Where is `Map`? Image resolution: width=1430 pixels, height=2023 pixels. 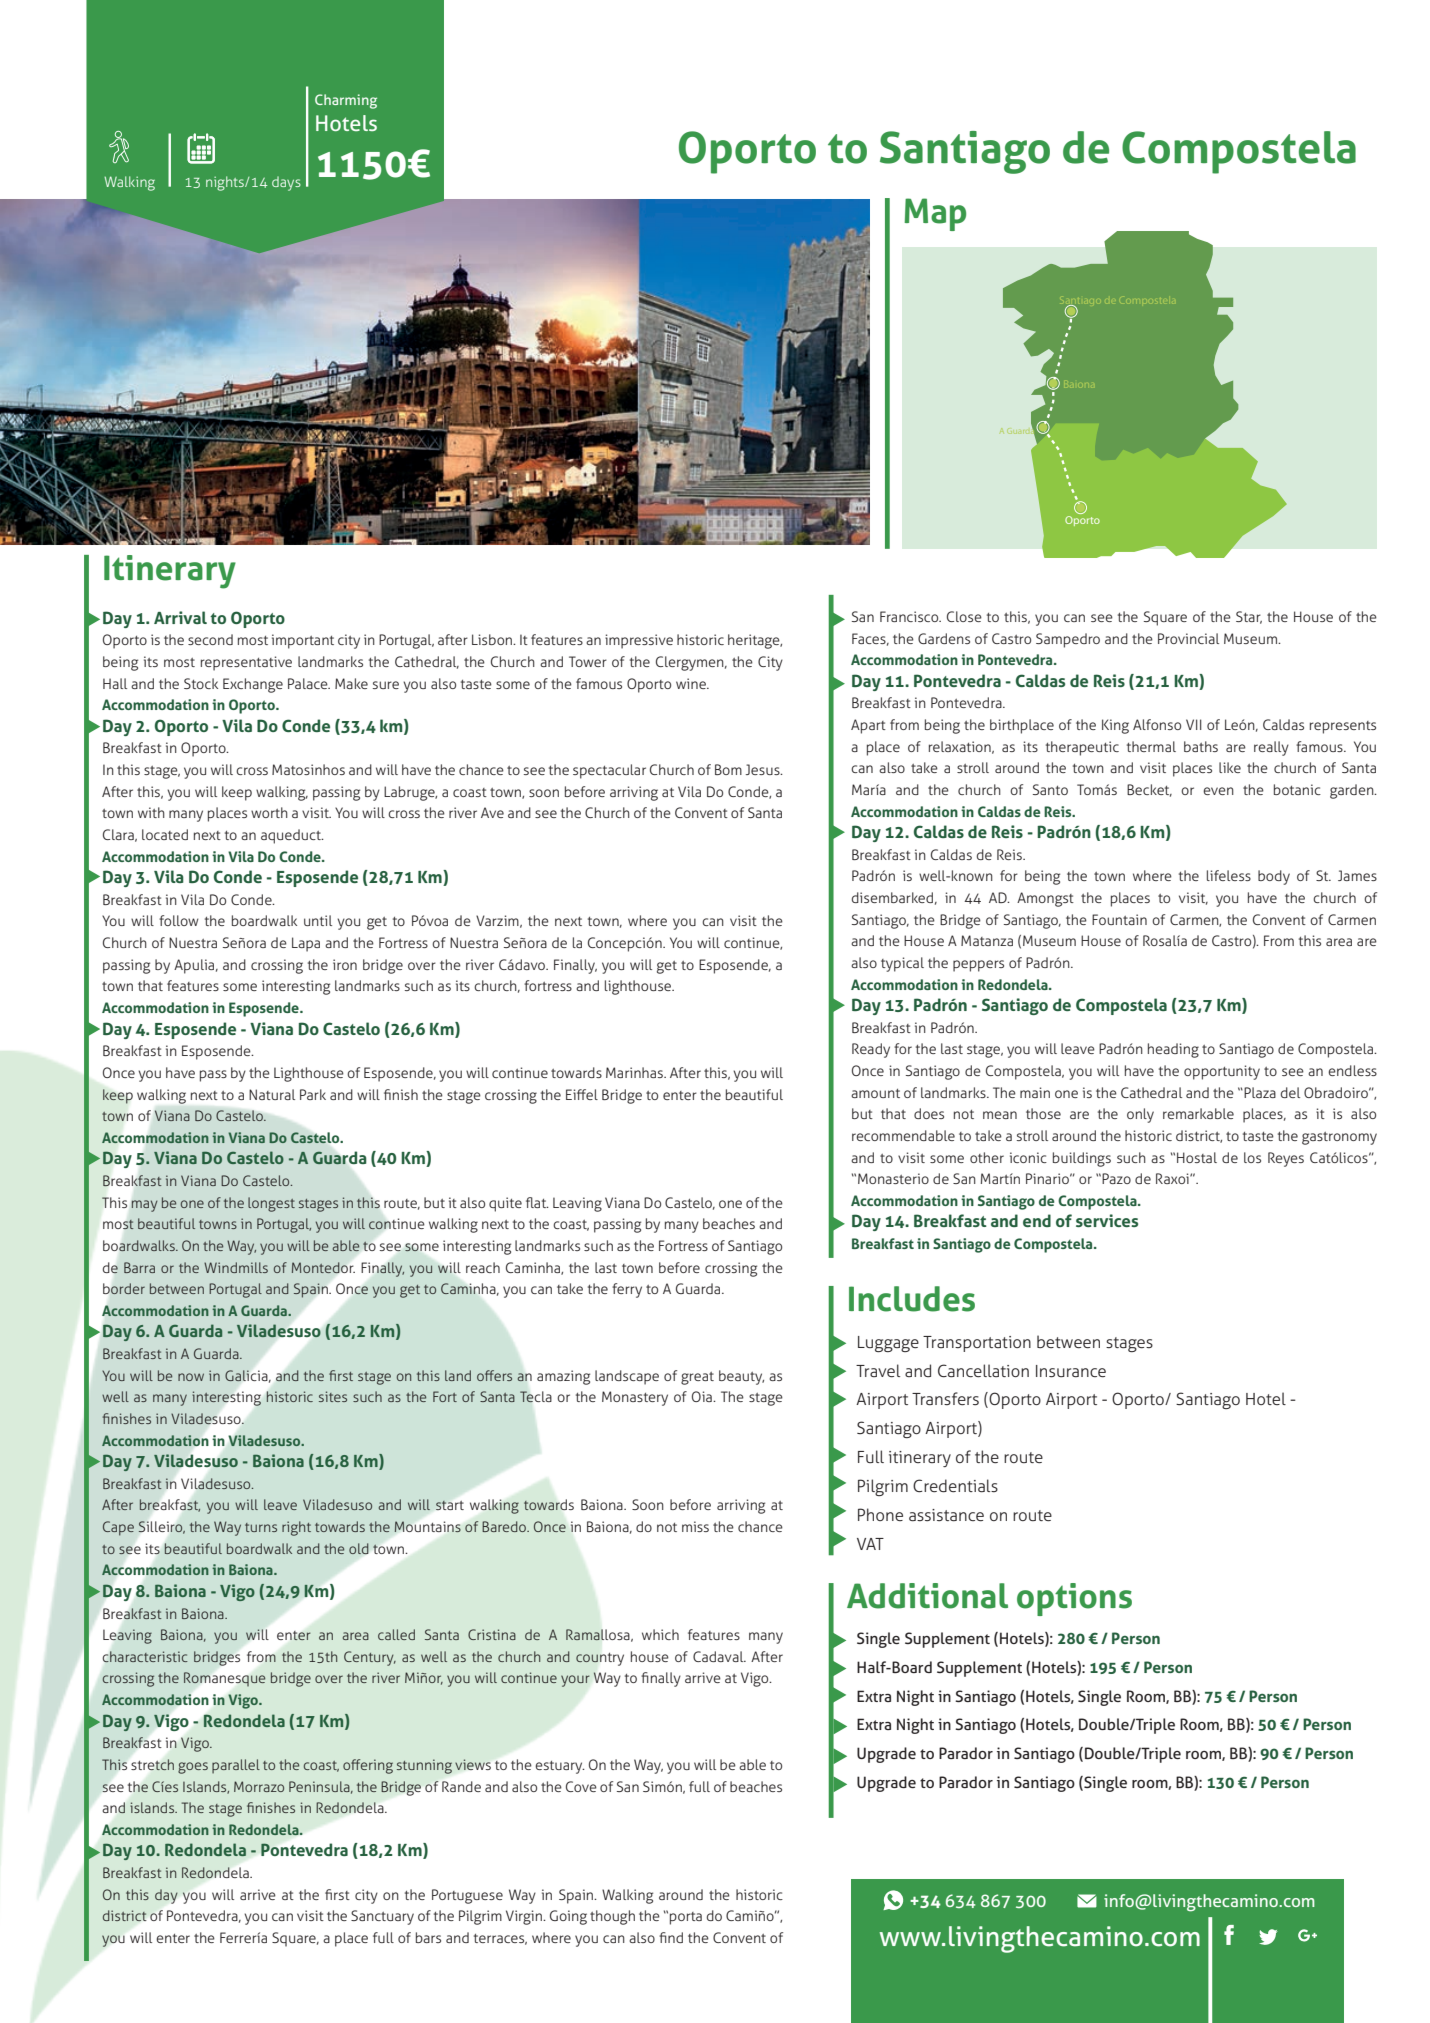 Map is located at coordinates (935, 214).
